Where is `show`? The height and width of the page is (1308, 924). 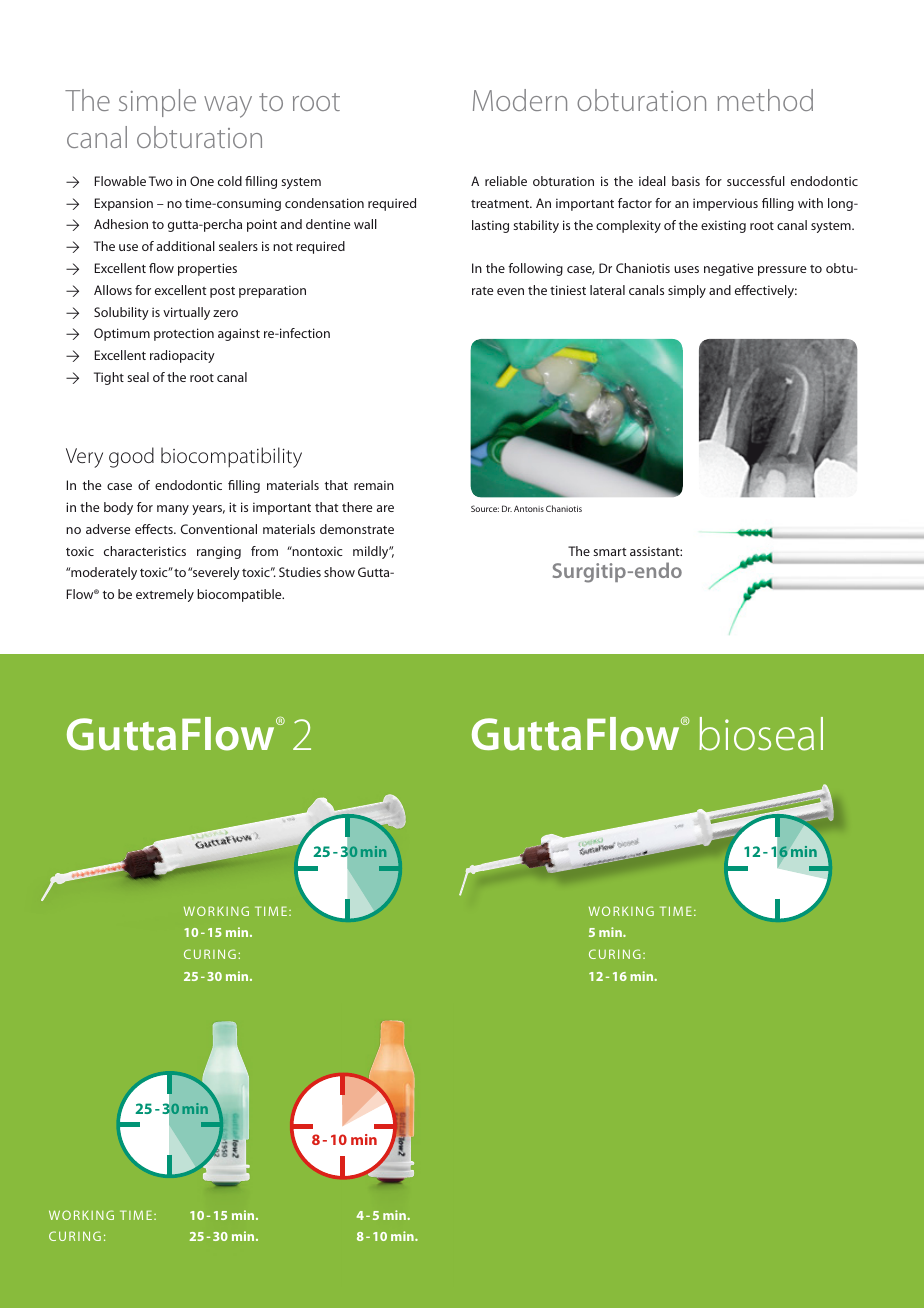 show is located at coordinates (339, 572).
